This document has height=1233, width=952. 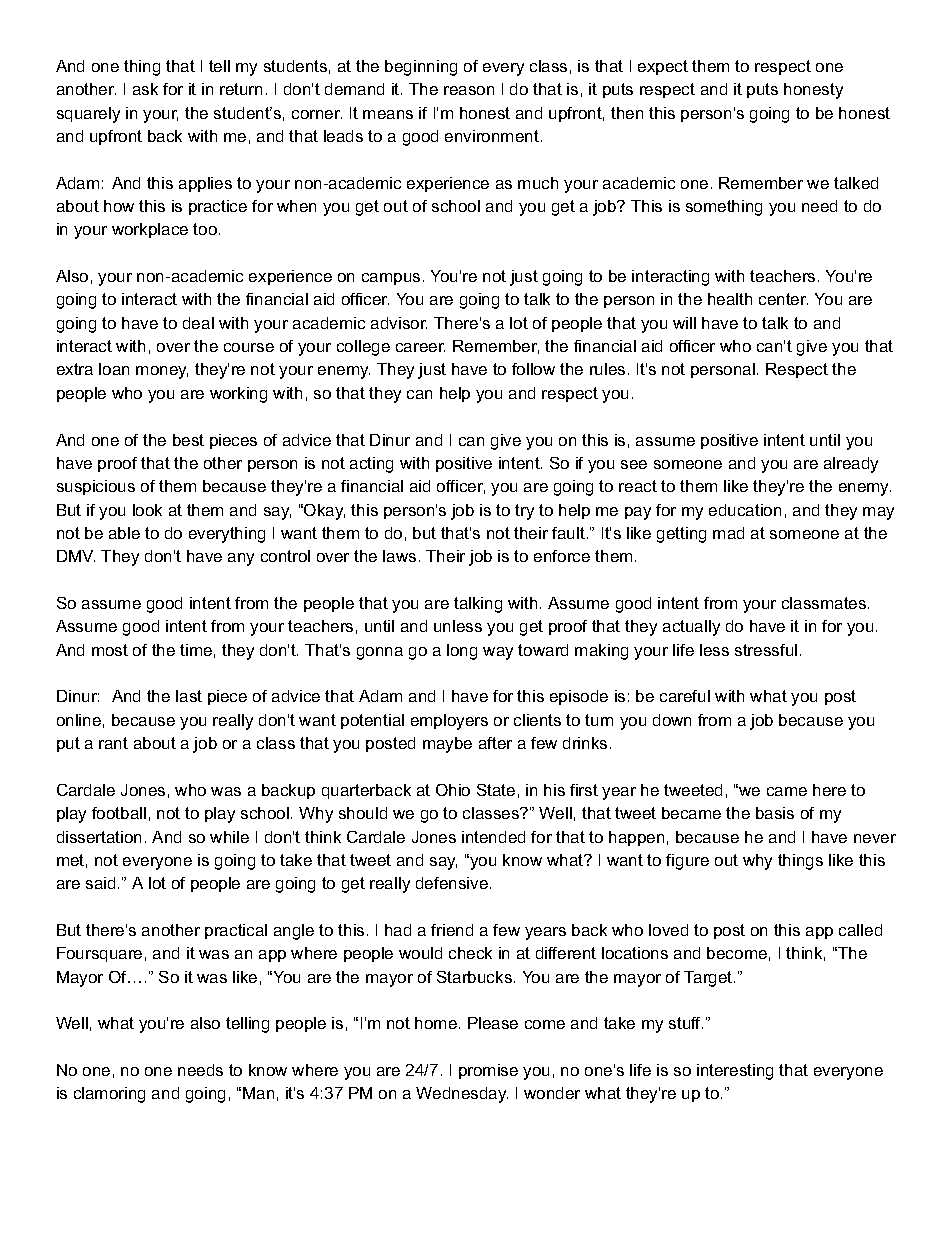 I want to click on rant, so click(x=113, y=743).
